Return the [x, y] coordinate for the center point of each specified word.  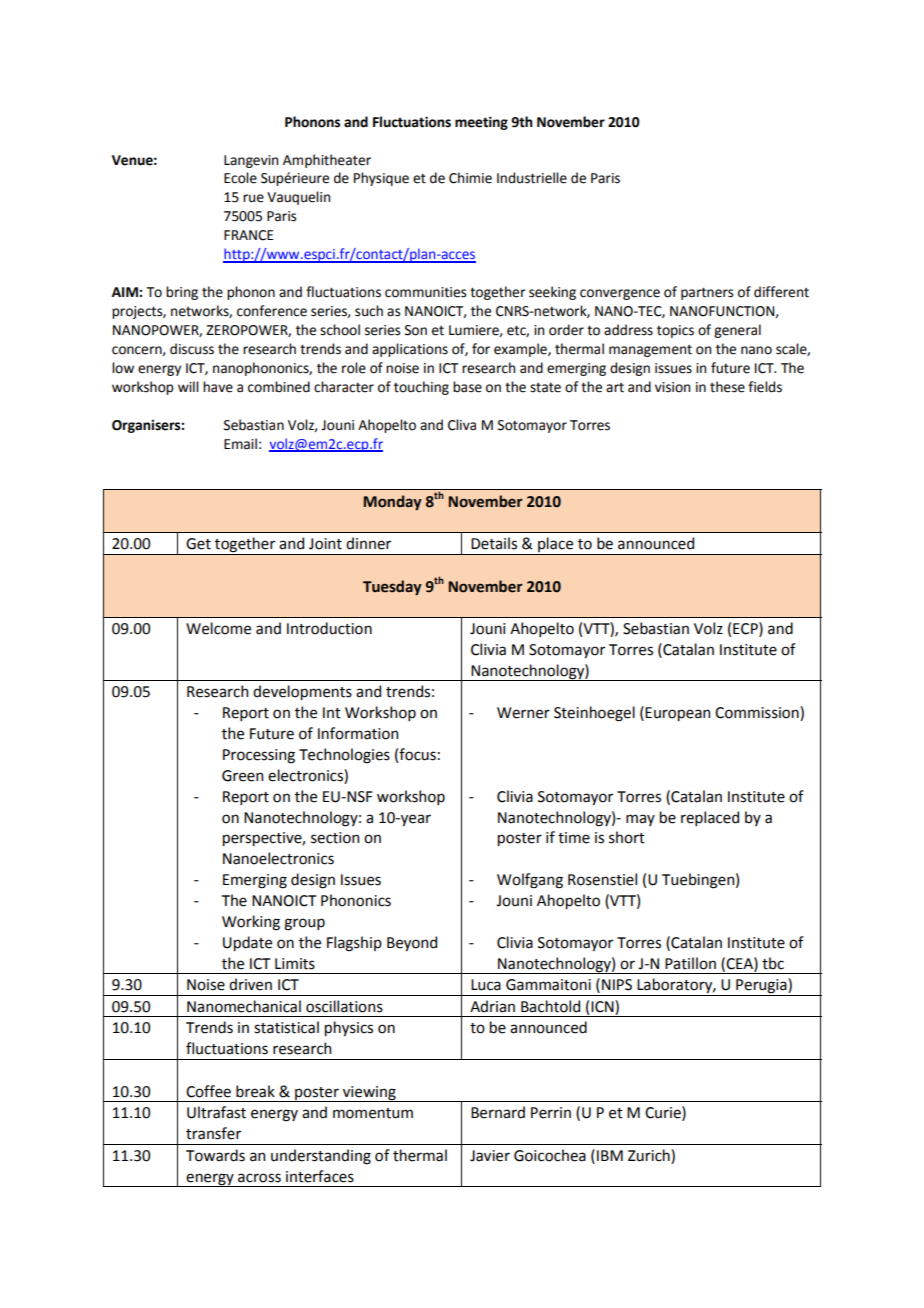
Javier [490, 1156]
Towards [215, 1155]
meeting [481, 123]
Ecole [240, 178]
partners [707, 293]
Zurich [650, 1156]
